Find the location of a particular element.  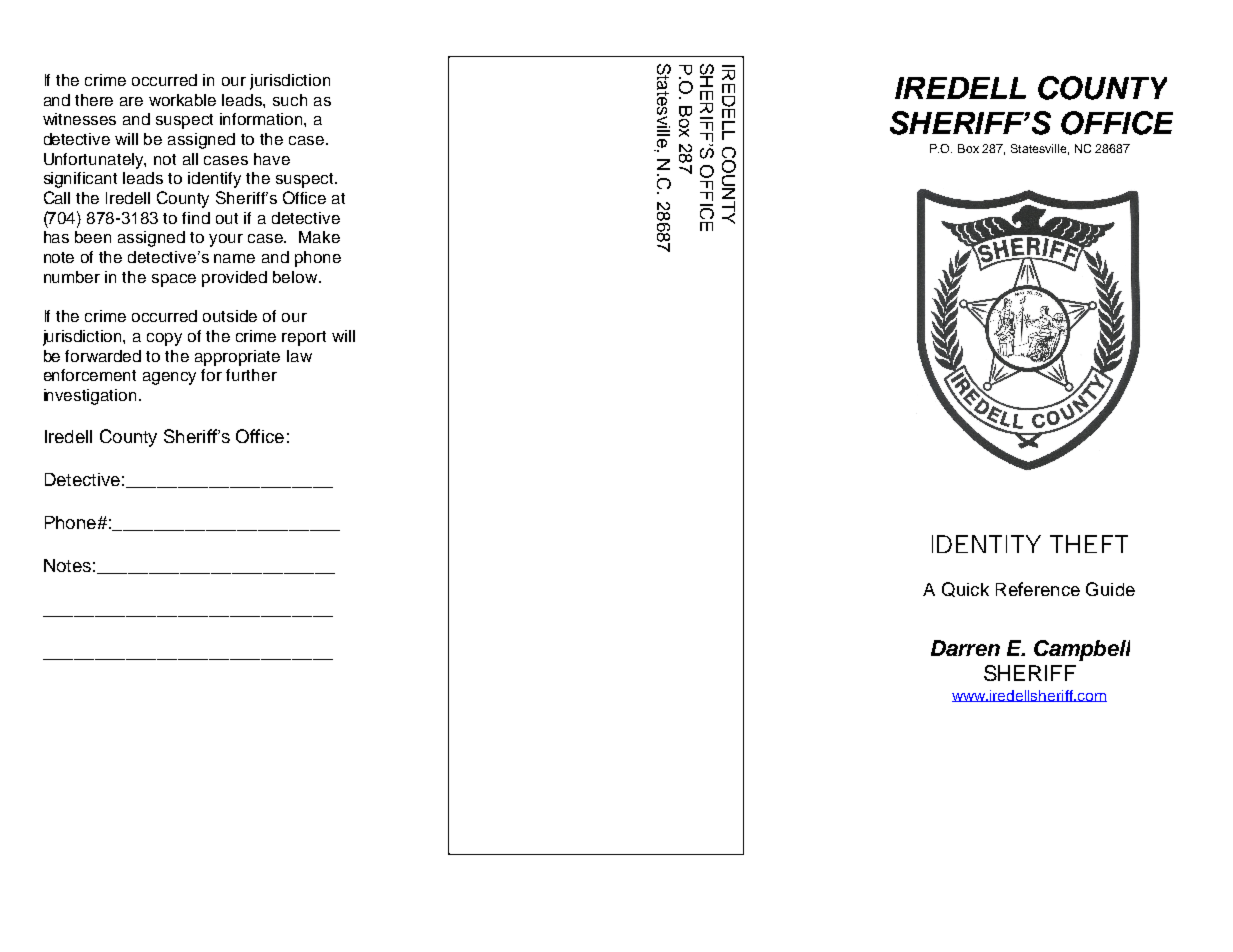

have is located at coordinates (272, 159).
